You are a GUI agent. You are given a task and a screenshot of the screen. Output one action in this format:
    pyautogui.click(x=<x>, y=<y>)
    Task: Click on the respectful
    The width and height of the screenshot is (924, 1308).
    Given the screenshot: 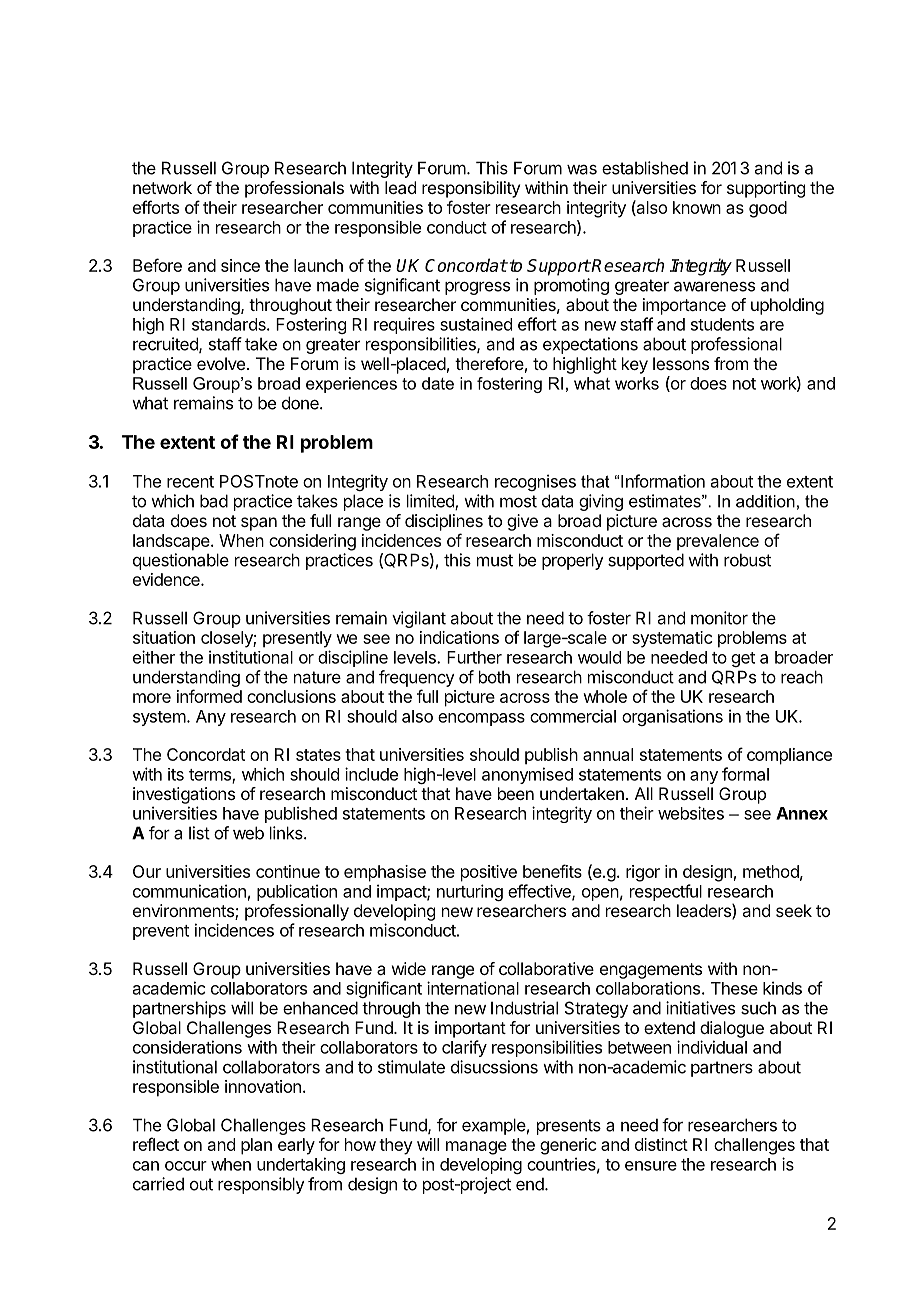 What is the action you would take?
    pyautogui.click(x=666, y=892)
